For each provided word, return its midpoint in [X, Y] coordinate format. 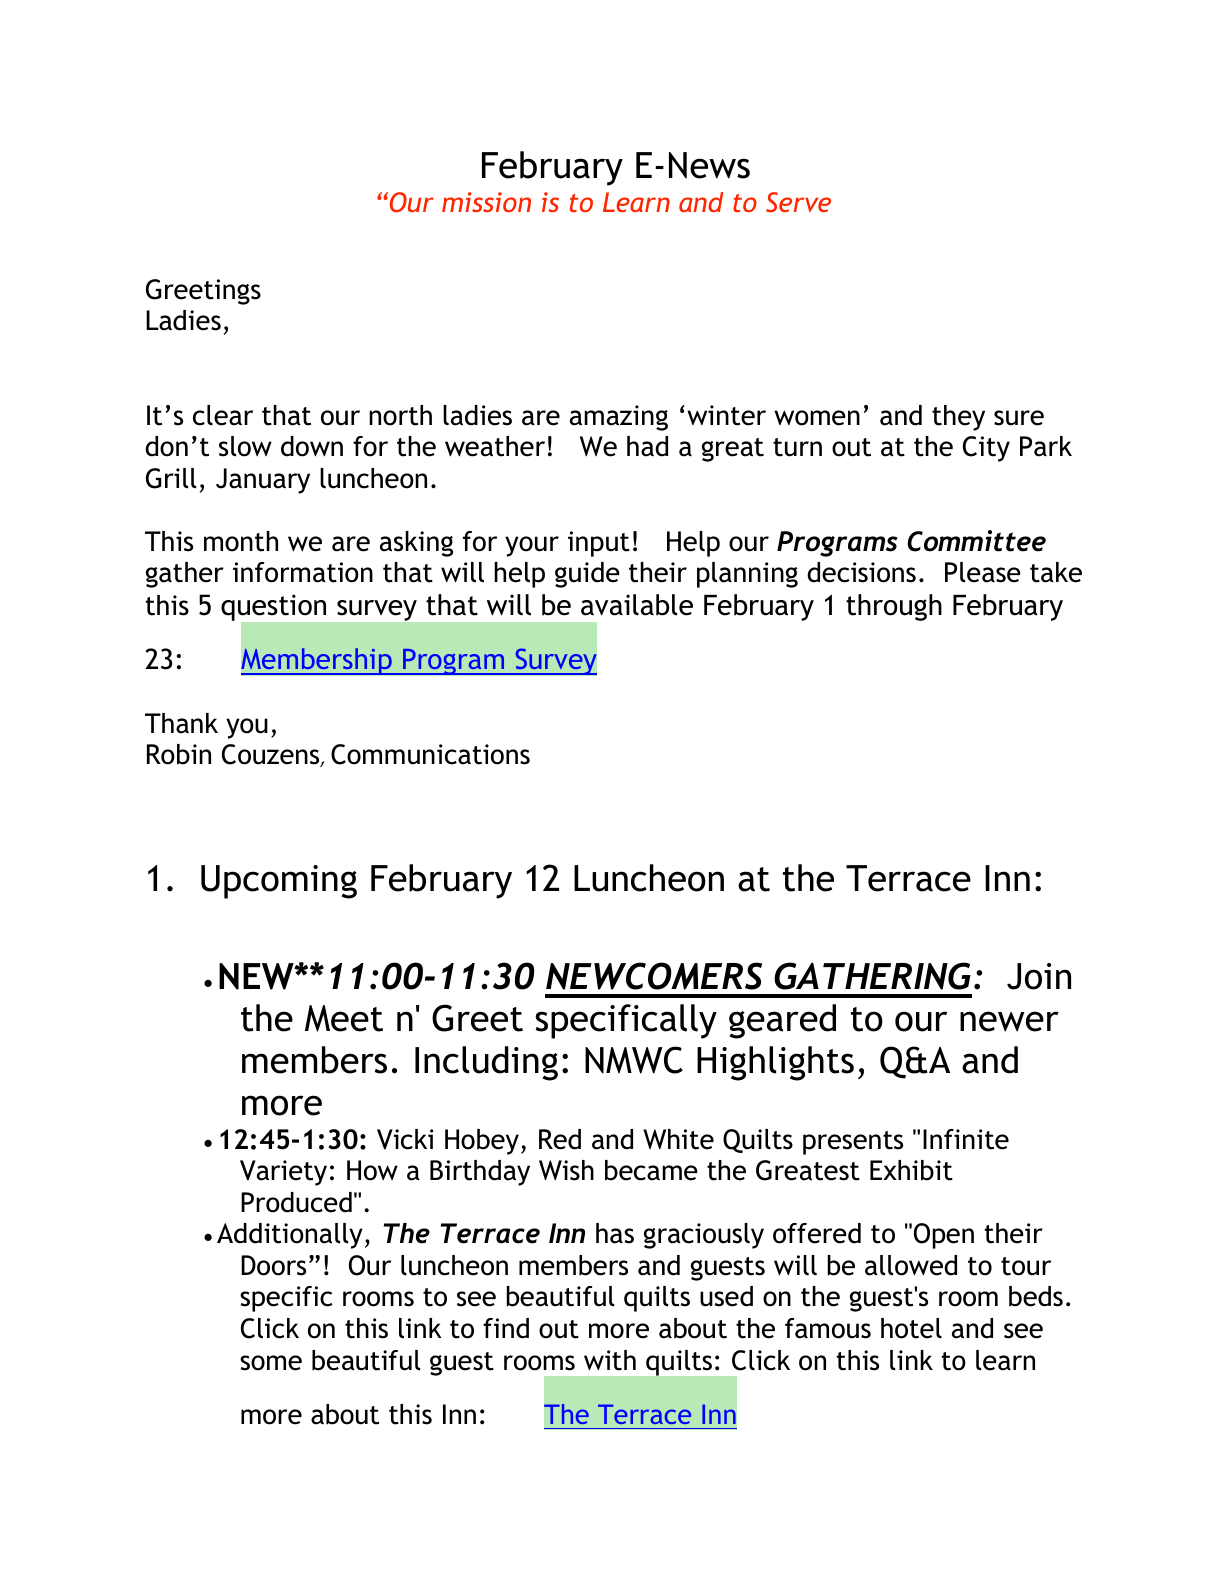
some [271, 1363]
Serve [798, 202]
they [958, 418]
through [894, 607]
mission [486, 202]
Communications [430, 754]
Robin [179, 754]
